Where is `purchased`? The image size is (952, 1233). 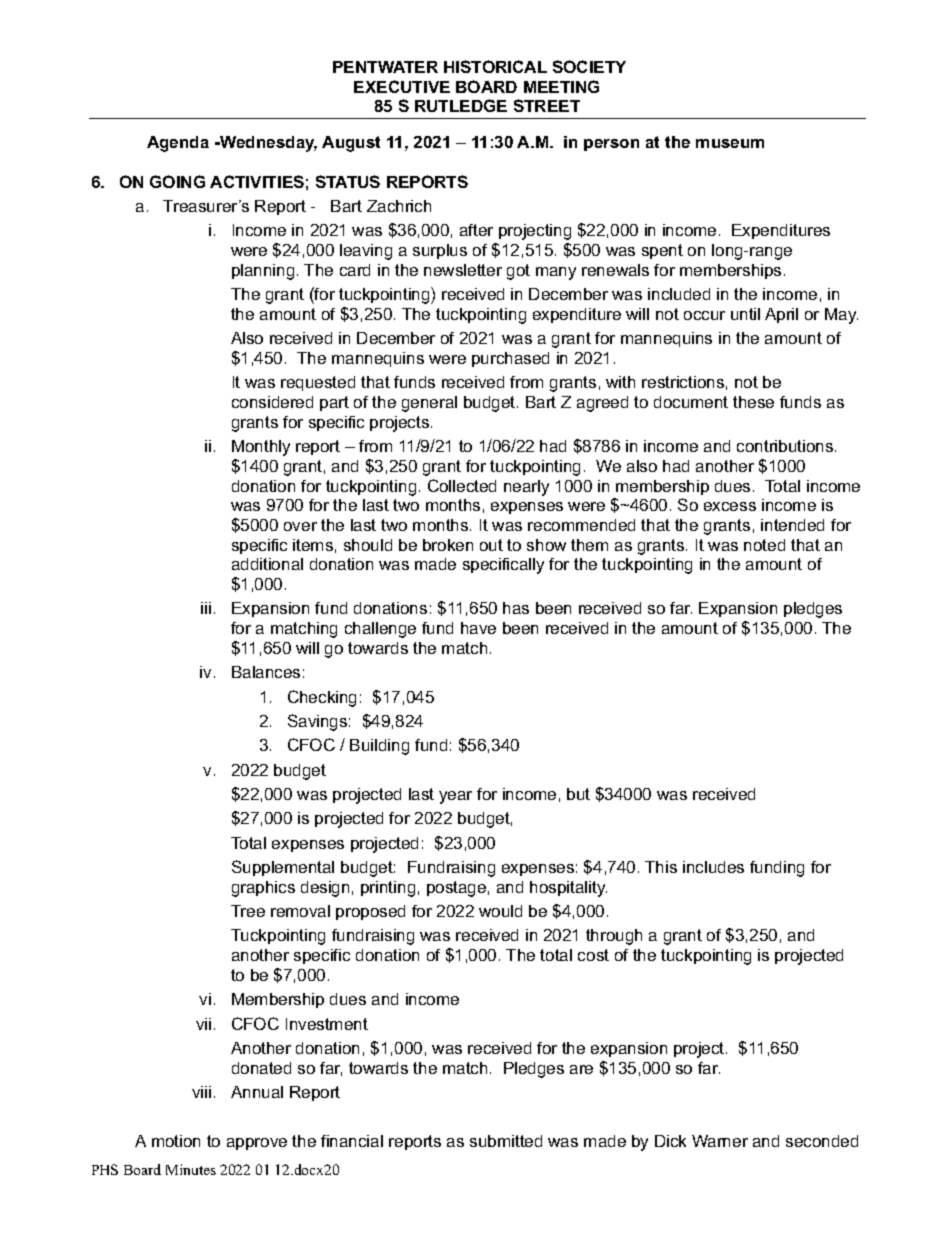 purchased is located at coordinates (510, 359).
